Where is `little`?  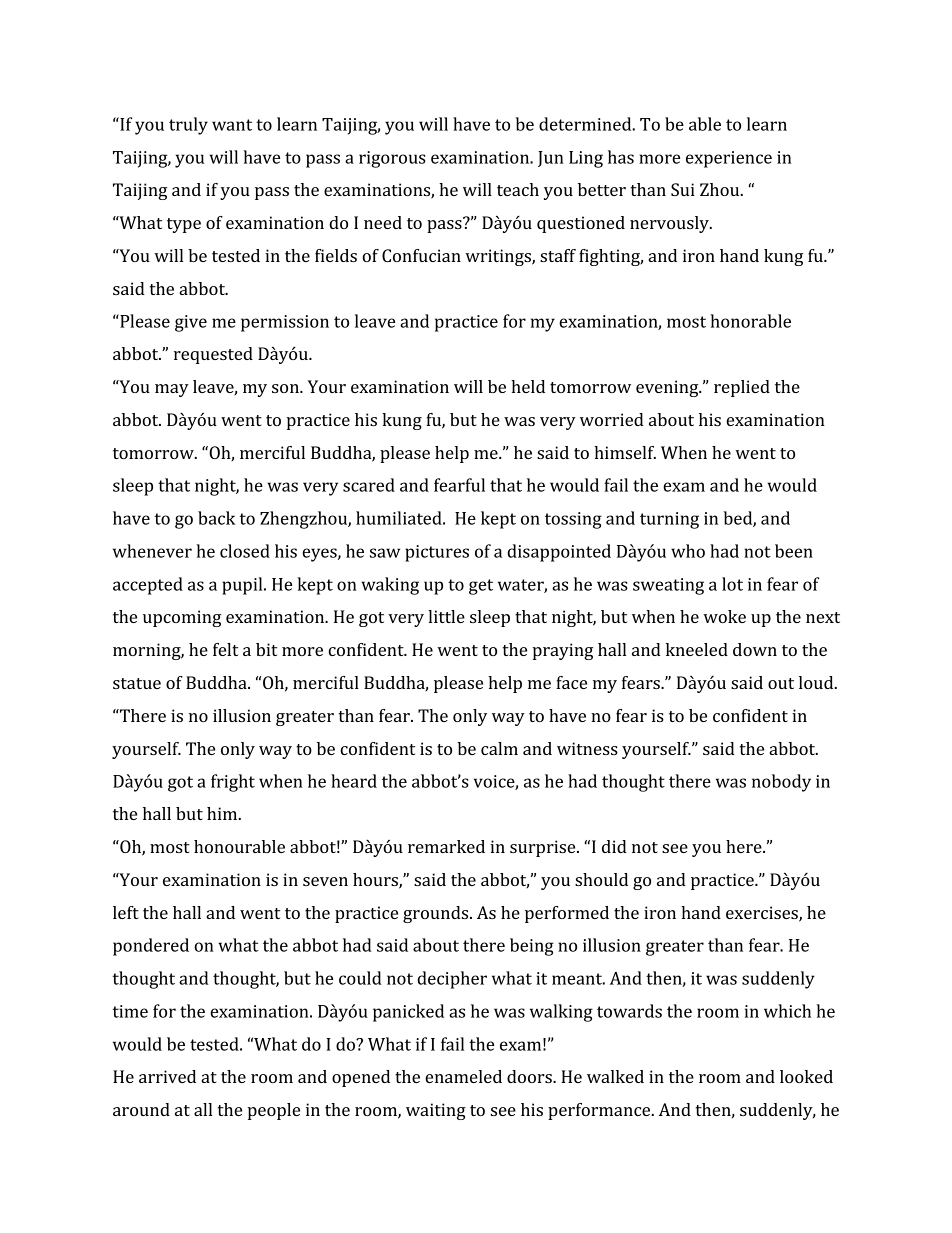 little is located at coordinates (446, 616).
